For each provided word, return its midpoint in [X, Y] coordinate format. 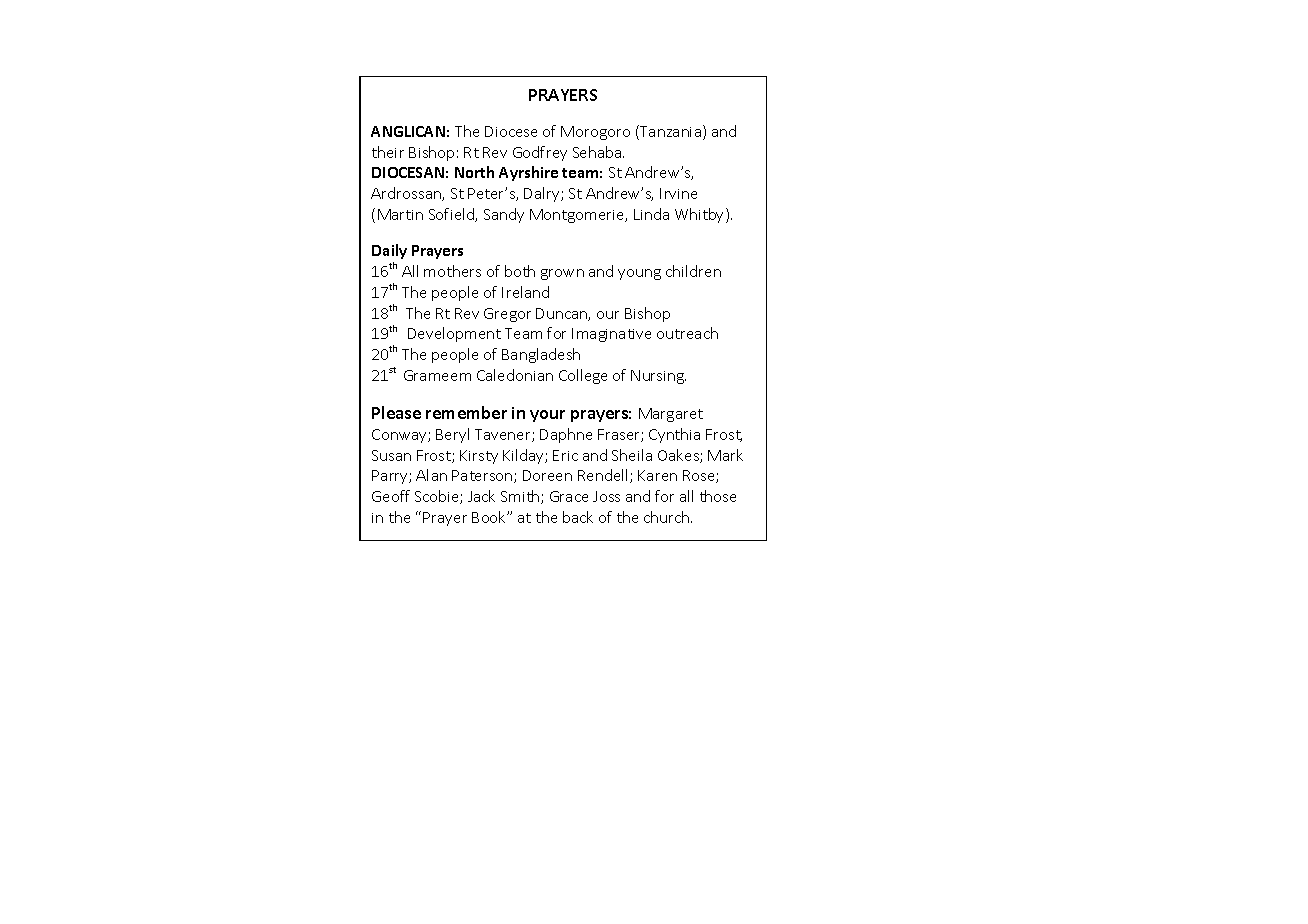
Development [454, 334]
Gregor [507, 315]
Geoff [391, 496]
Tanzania [669, 132]
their [388, 152]
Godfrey [540, 153]
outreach [687, 333]
